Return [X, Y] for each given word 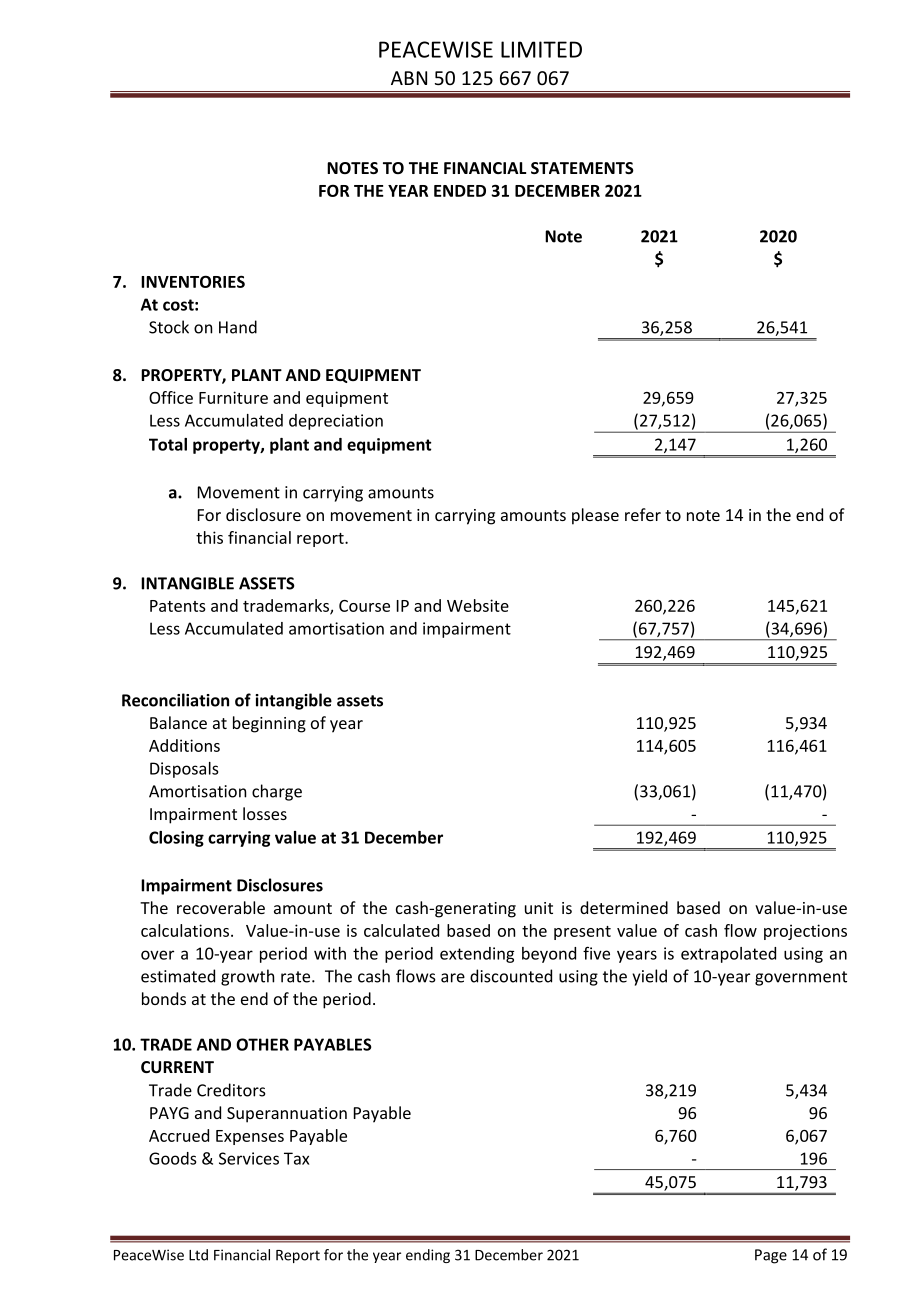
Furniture [233, 397]
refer [643, 514]
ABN [409, 78]
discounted [511, 976]
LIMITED [541, 49]
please [595, 516]
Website [478, 605]
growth [247, 977]
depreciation [336, 422]
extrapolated [728, 955]
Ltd [198, 1255]
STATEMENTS [582, 168]
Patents [178, 606]
